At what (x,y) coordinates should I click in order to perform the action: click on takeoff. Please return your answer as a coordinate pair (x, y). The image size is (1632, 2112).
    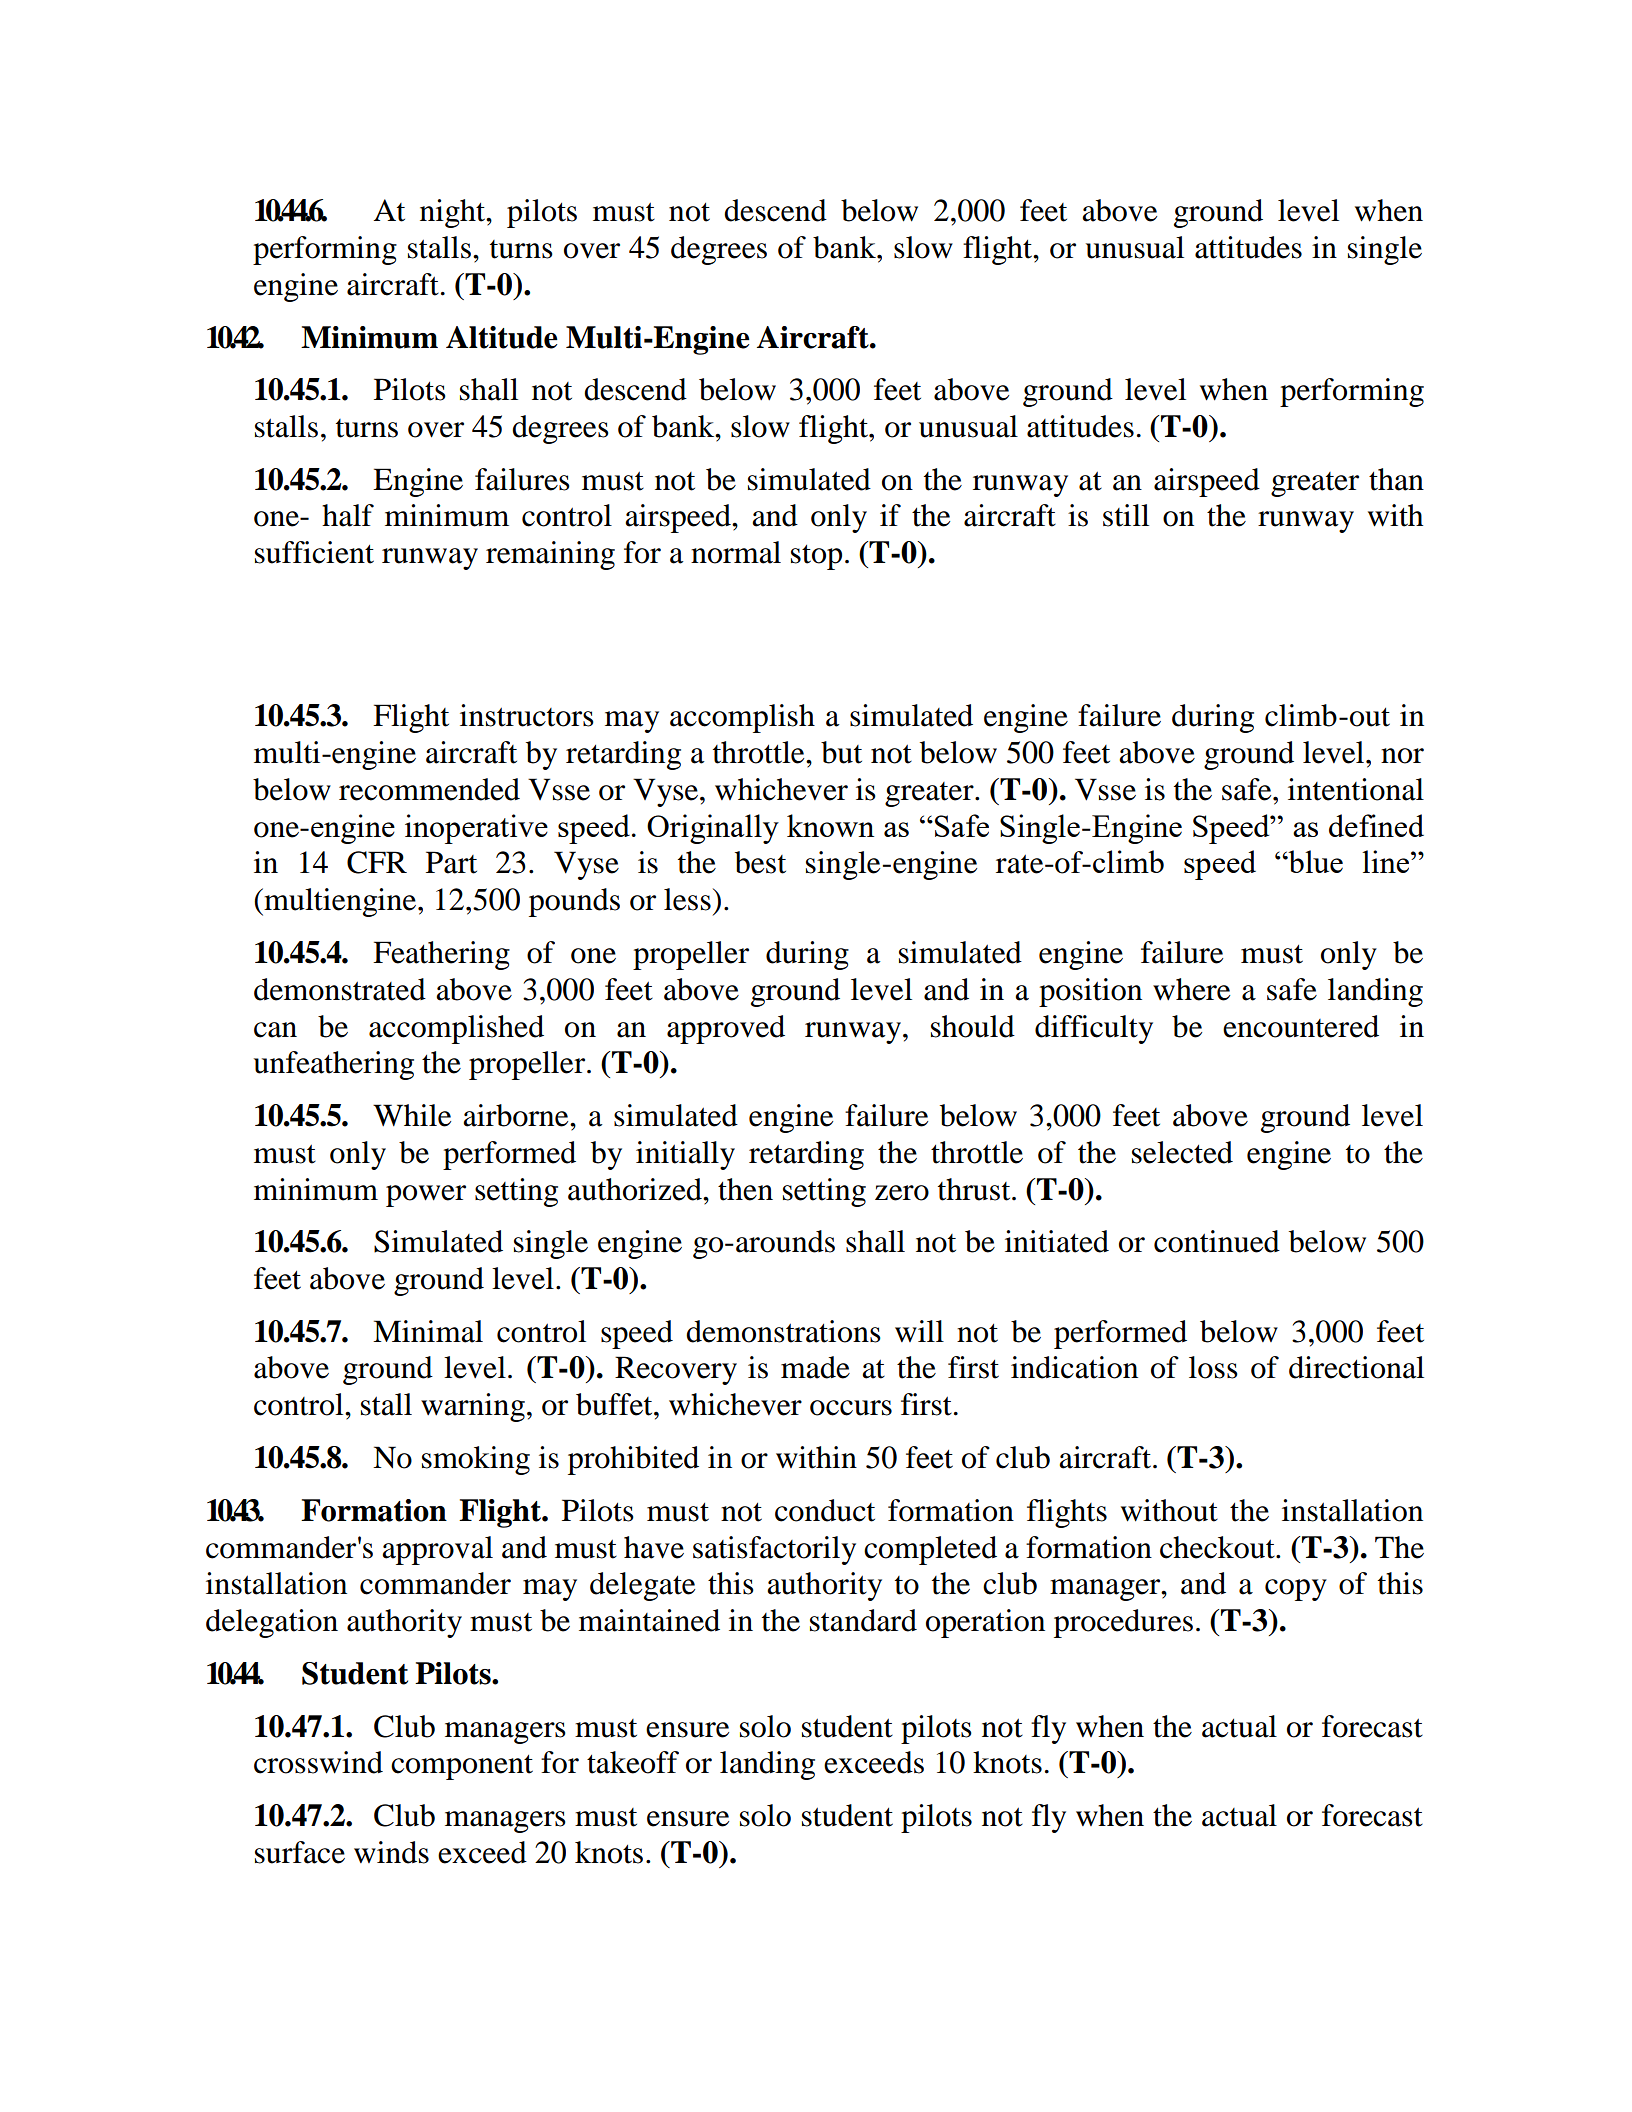
    Looking at the image, I should click on (633, 1762).
